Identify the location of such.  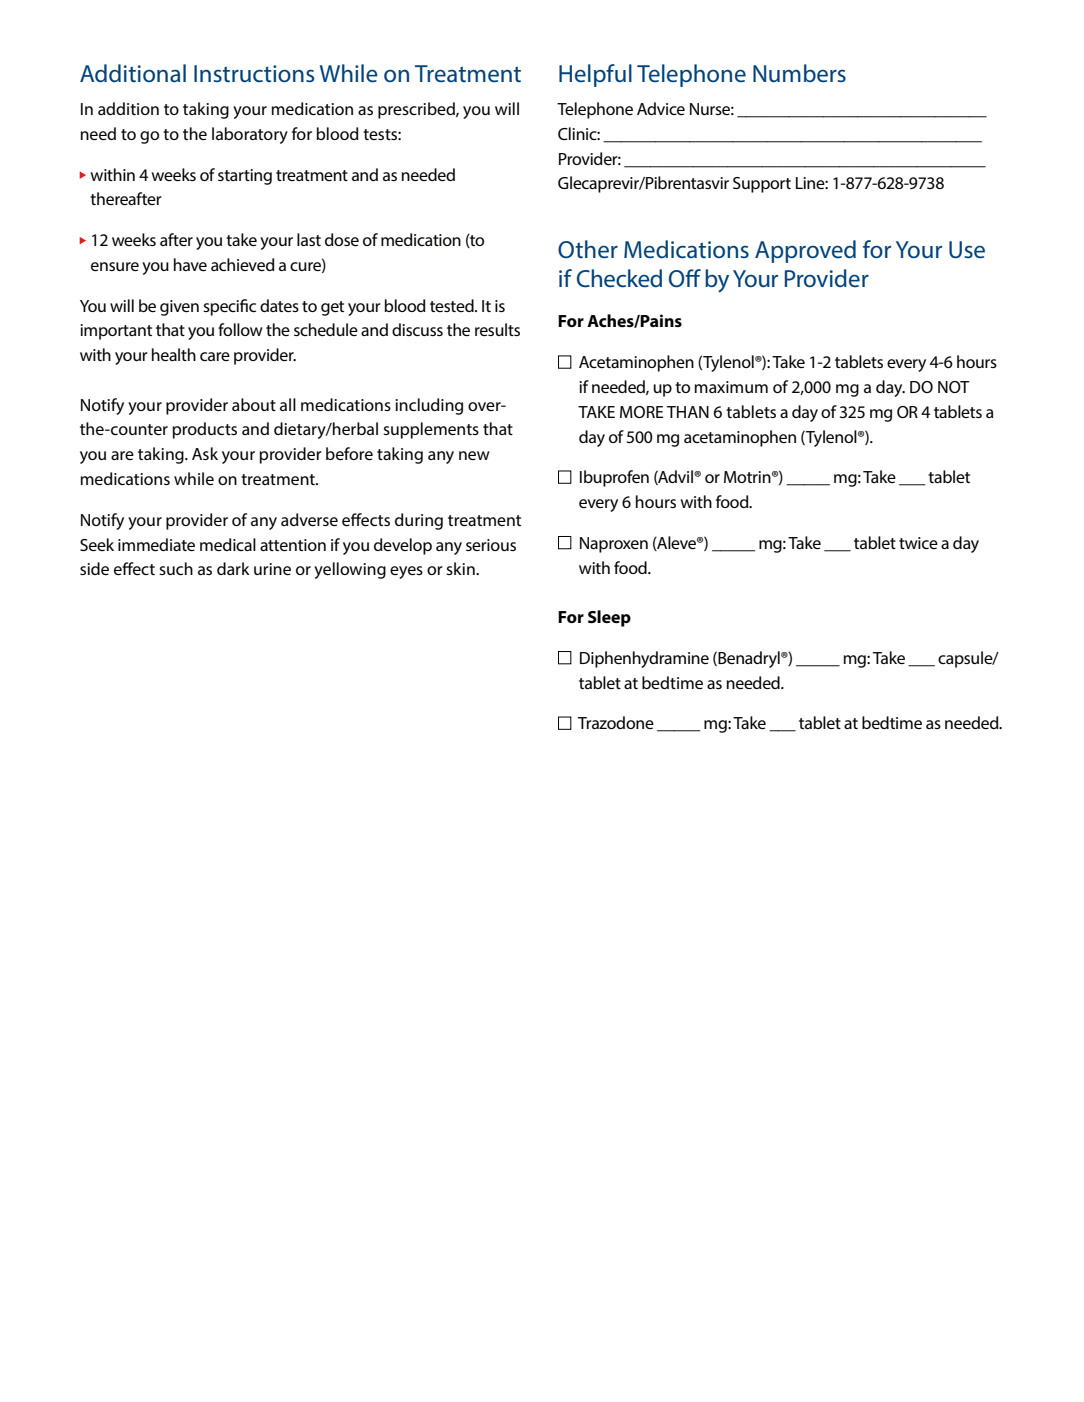
(176, 568).
